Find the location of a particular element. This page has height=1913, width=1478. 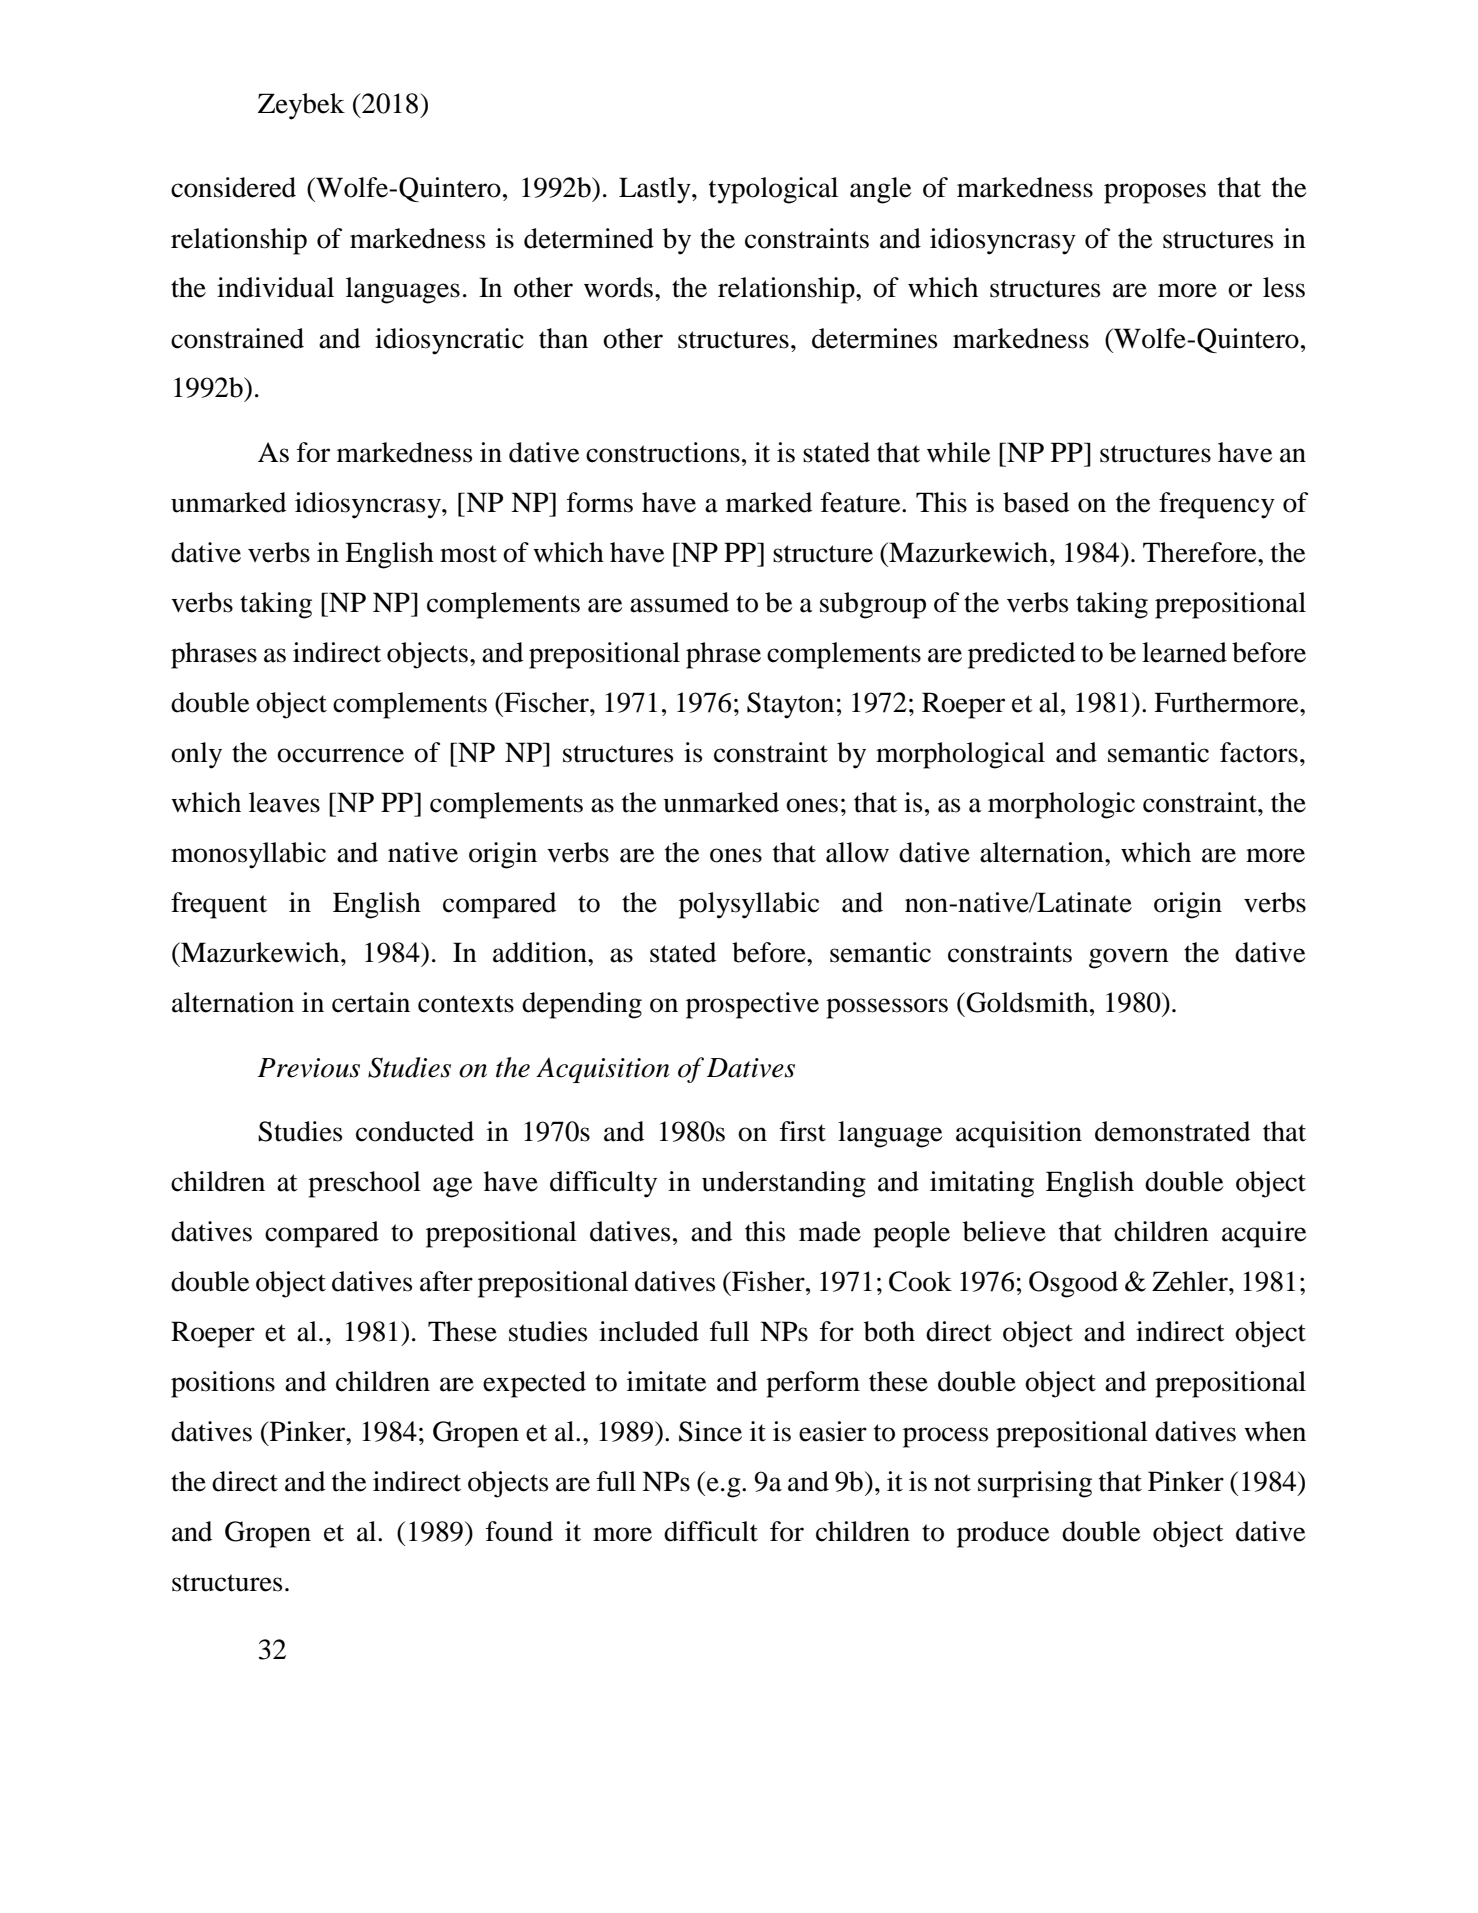

demonstrated is located at coordinates (1172, 1131).
